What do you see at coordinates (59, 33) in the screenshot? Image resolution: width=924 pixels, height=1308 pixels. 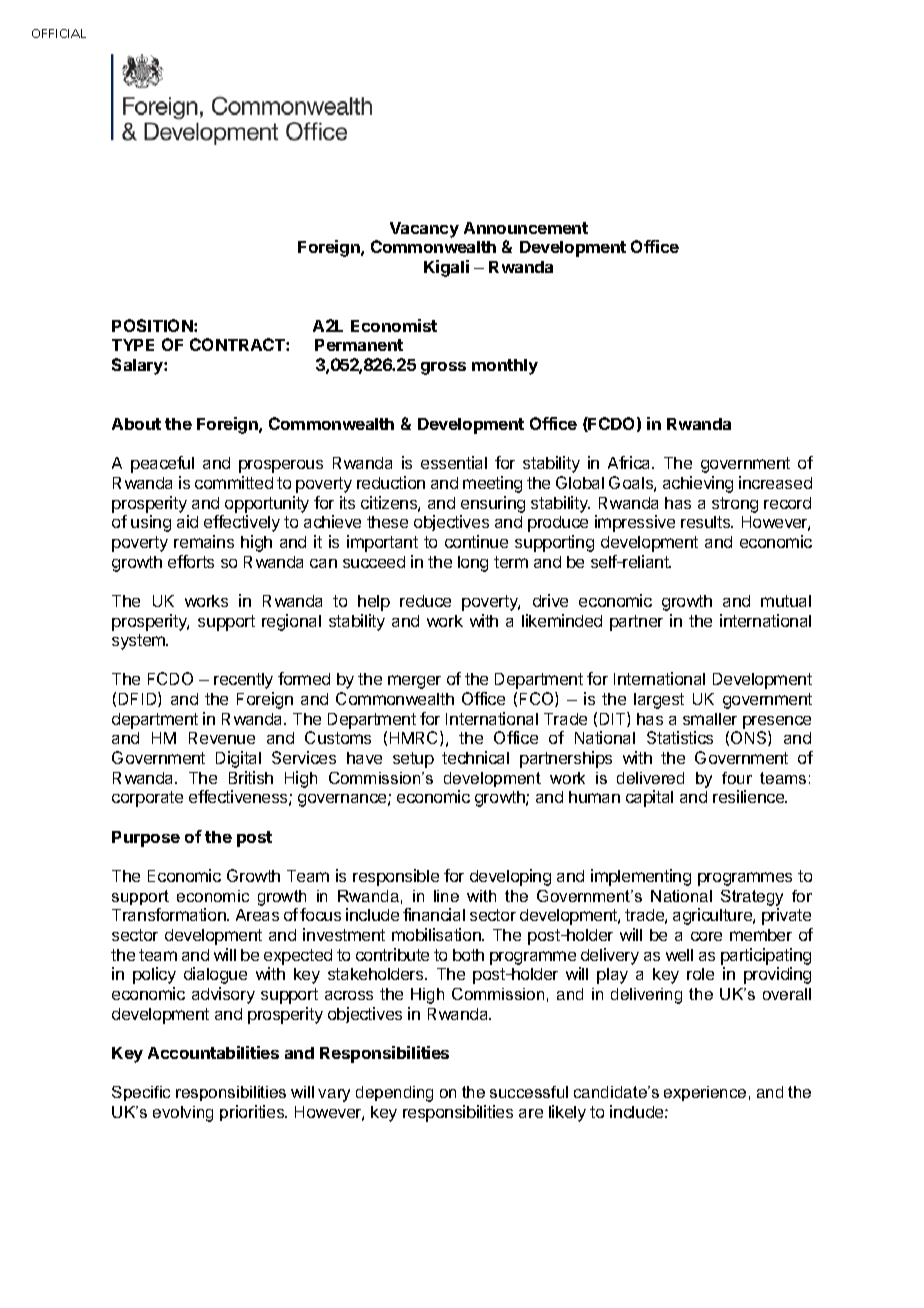 I see `OFFICIAL` at bounding box center [59, 33].
